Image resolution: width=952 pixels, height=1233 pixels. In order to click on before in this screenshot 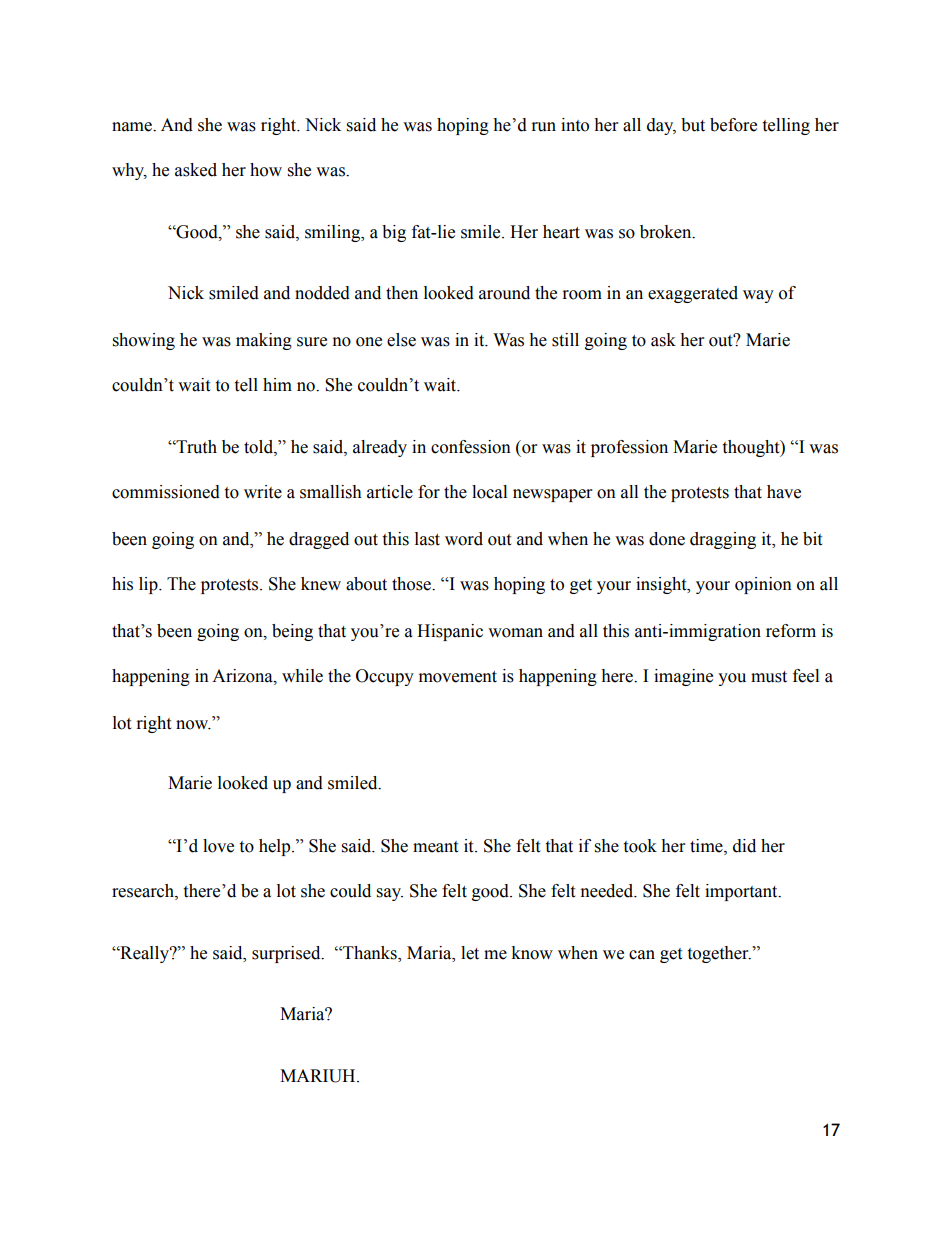, I will do `click(733, 125)`.
